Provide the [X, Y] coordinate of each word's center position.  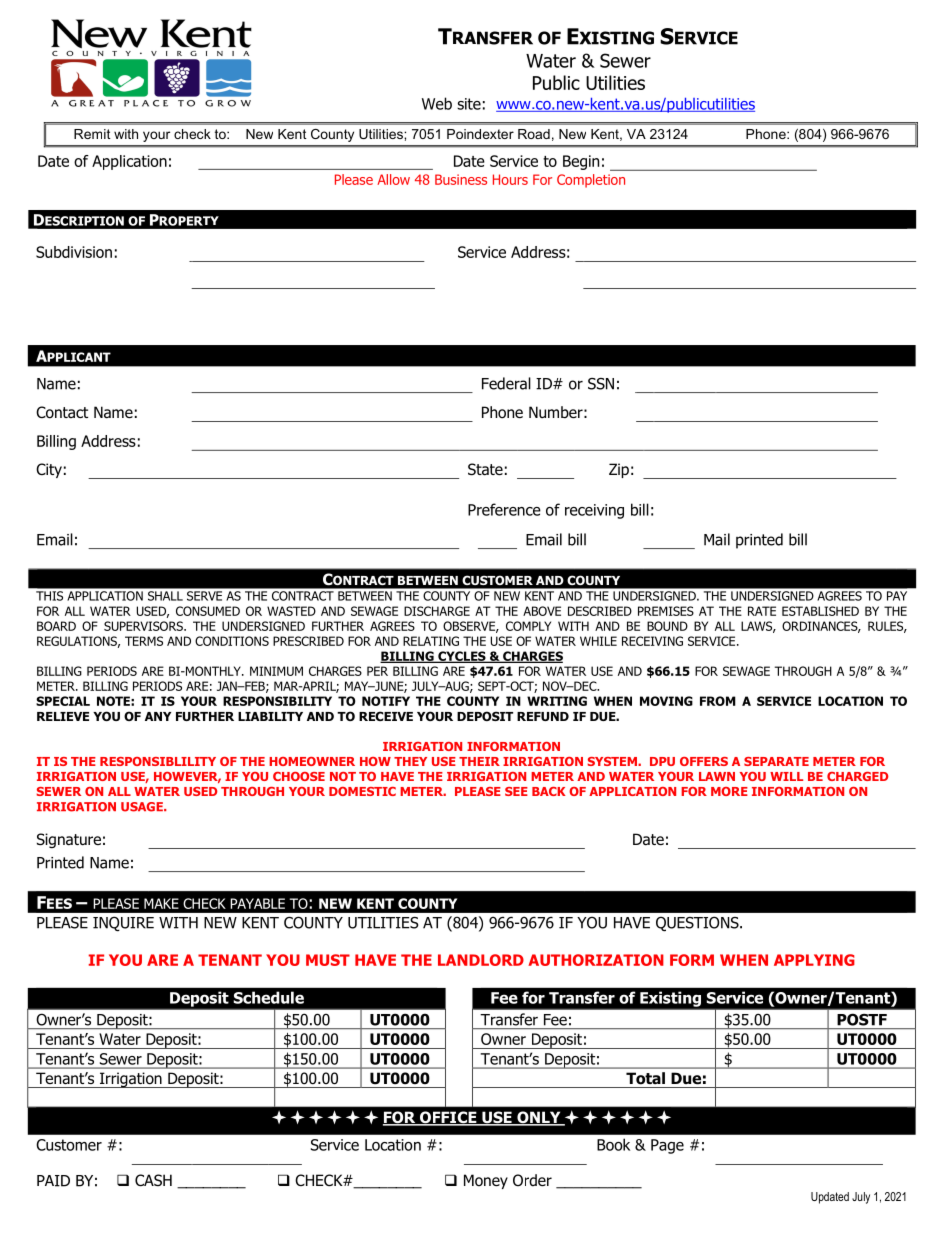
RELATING [431, 641]
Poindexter [480, 134]
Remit [92, 134]
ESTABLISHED [820, 611]
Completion [591, 181]
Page [667, 1146]
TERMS [144, 641]
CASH [153, 1180]
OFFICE [448, 1118]
